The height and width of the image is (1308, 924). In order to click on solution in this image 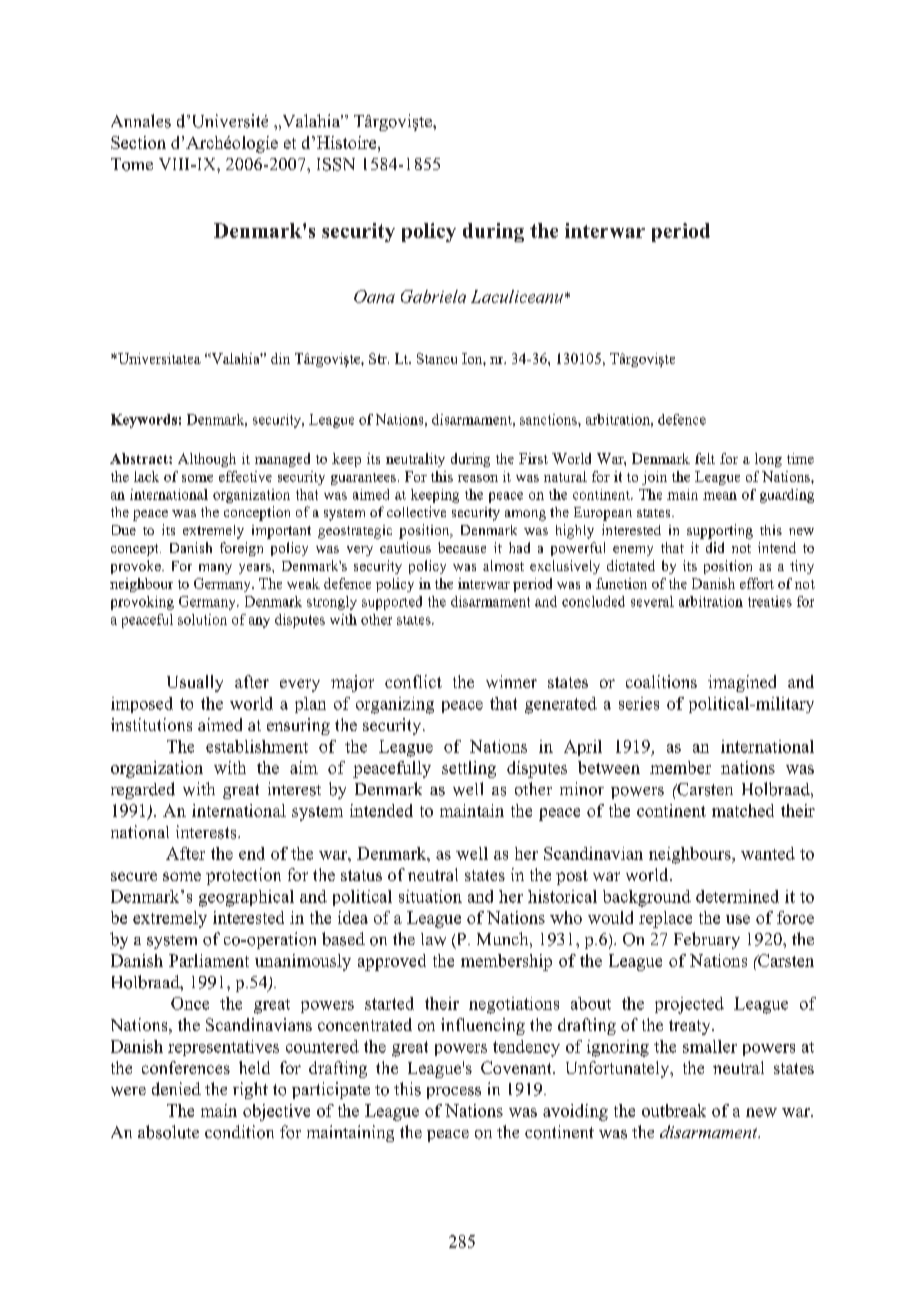, I will do `click(202, 619)`.
